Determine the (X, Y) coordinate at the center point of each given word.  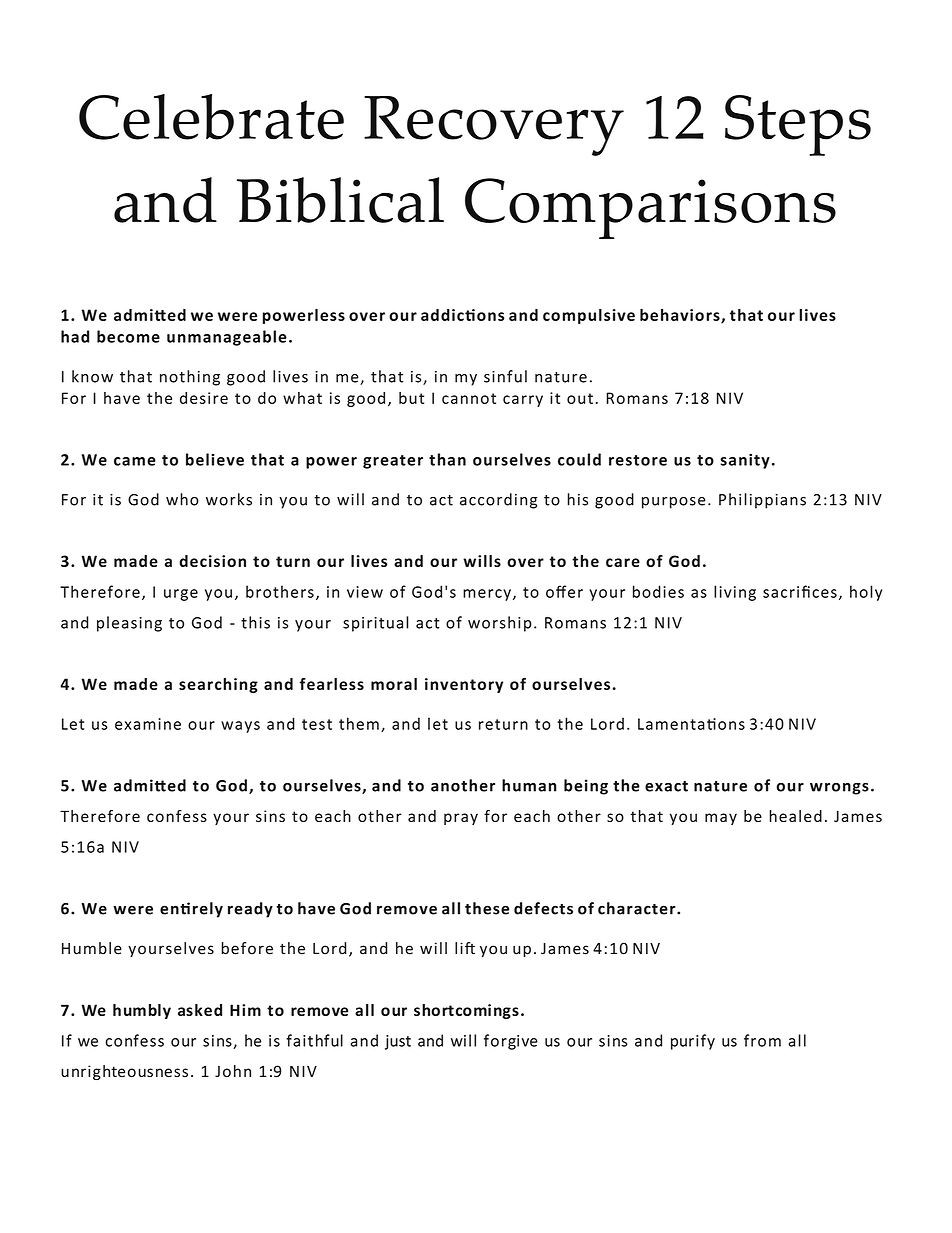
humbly (142, 1011)
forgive (511, 1042)
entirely (191, 910)
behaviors (681, 316)
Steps (798, 125)
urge (181, 595)
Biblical (340, 200)
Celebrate (211, 117)
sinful (505, 376)
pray (461, 819)
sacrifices (800, 591)
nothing (190, 378)
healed (795, 816)
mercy (487, 595)
